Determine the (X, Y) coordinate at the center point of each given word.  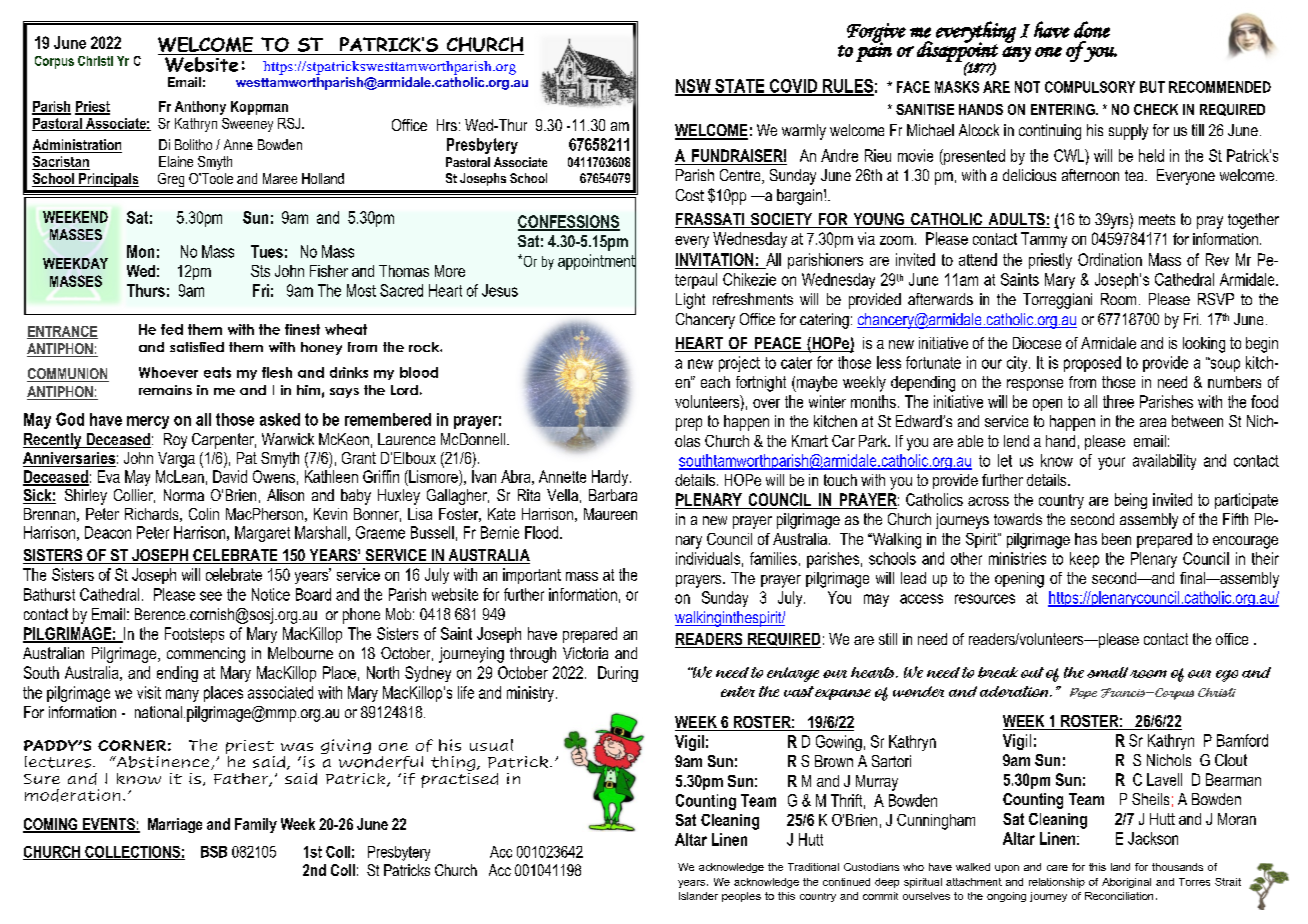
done (1092, 29)
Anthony (200, 108)
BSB (214, 852)
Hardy (611, 478)
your (1111, 463)
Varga (176, 460)
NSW (694, 87)
